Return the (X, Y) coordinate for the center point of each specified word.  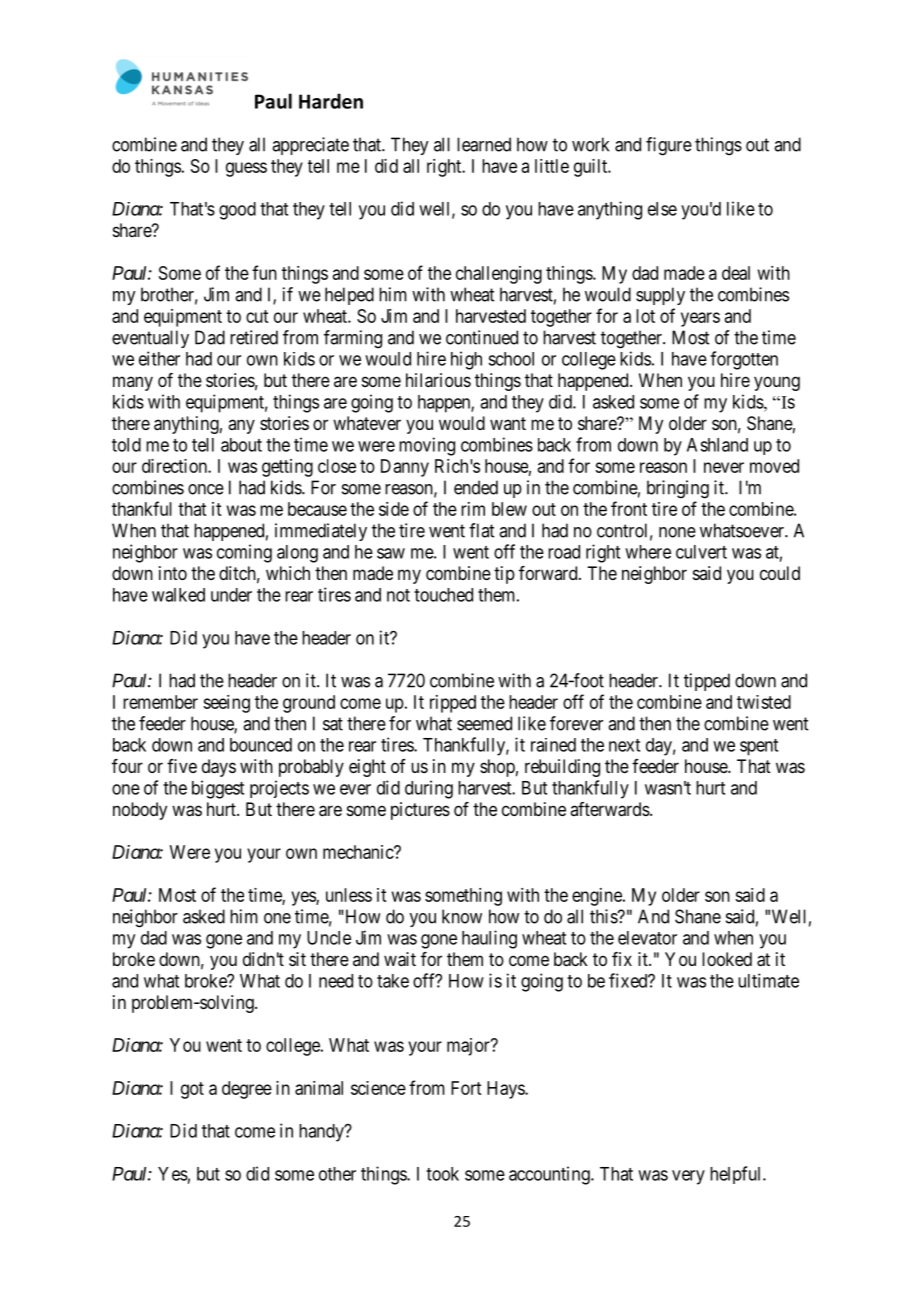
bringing (678, 489)
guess (246, 169)
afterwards (610, 809)
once (206, 489)
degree (247, 1090)
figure (669, 146)
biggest (218, 789)
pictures (420, 811)
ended (476, 487)
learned (484, 144)
